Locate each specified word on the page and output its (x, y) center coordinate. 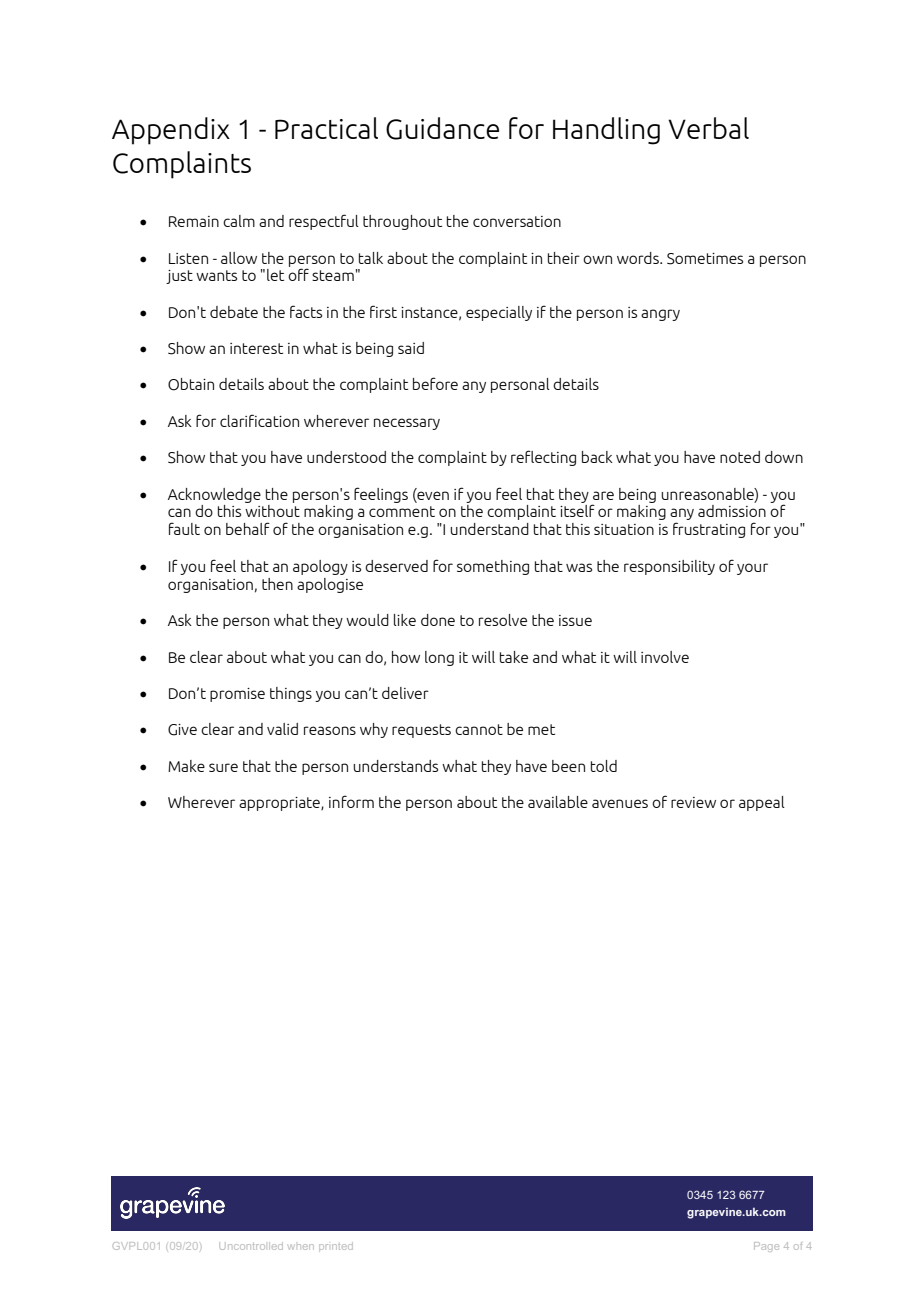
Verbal (708, 128)
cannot (479, 729)
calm (239, 221)
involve (665, 657)
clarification (259, 420)
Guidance (442, 128)
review (693, 802)
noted (740, 457)
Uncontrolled (251, 1246)
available (558, 802)
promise (237, 695)
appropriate (280, 804)
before (435, 383)
